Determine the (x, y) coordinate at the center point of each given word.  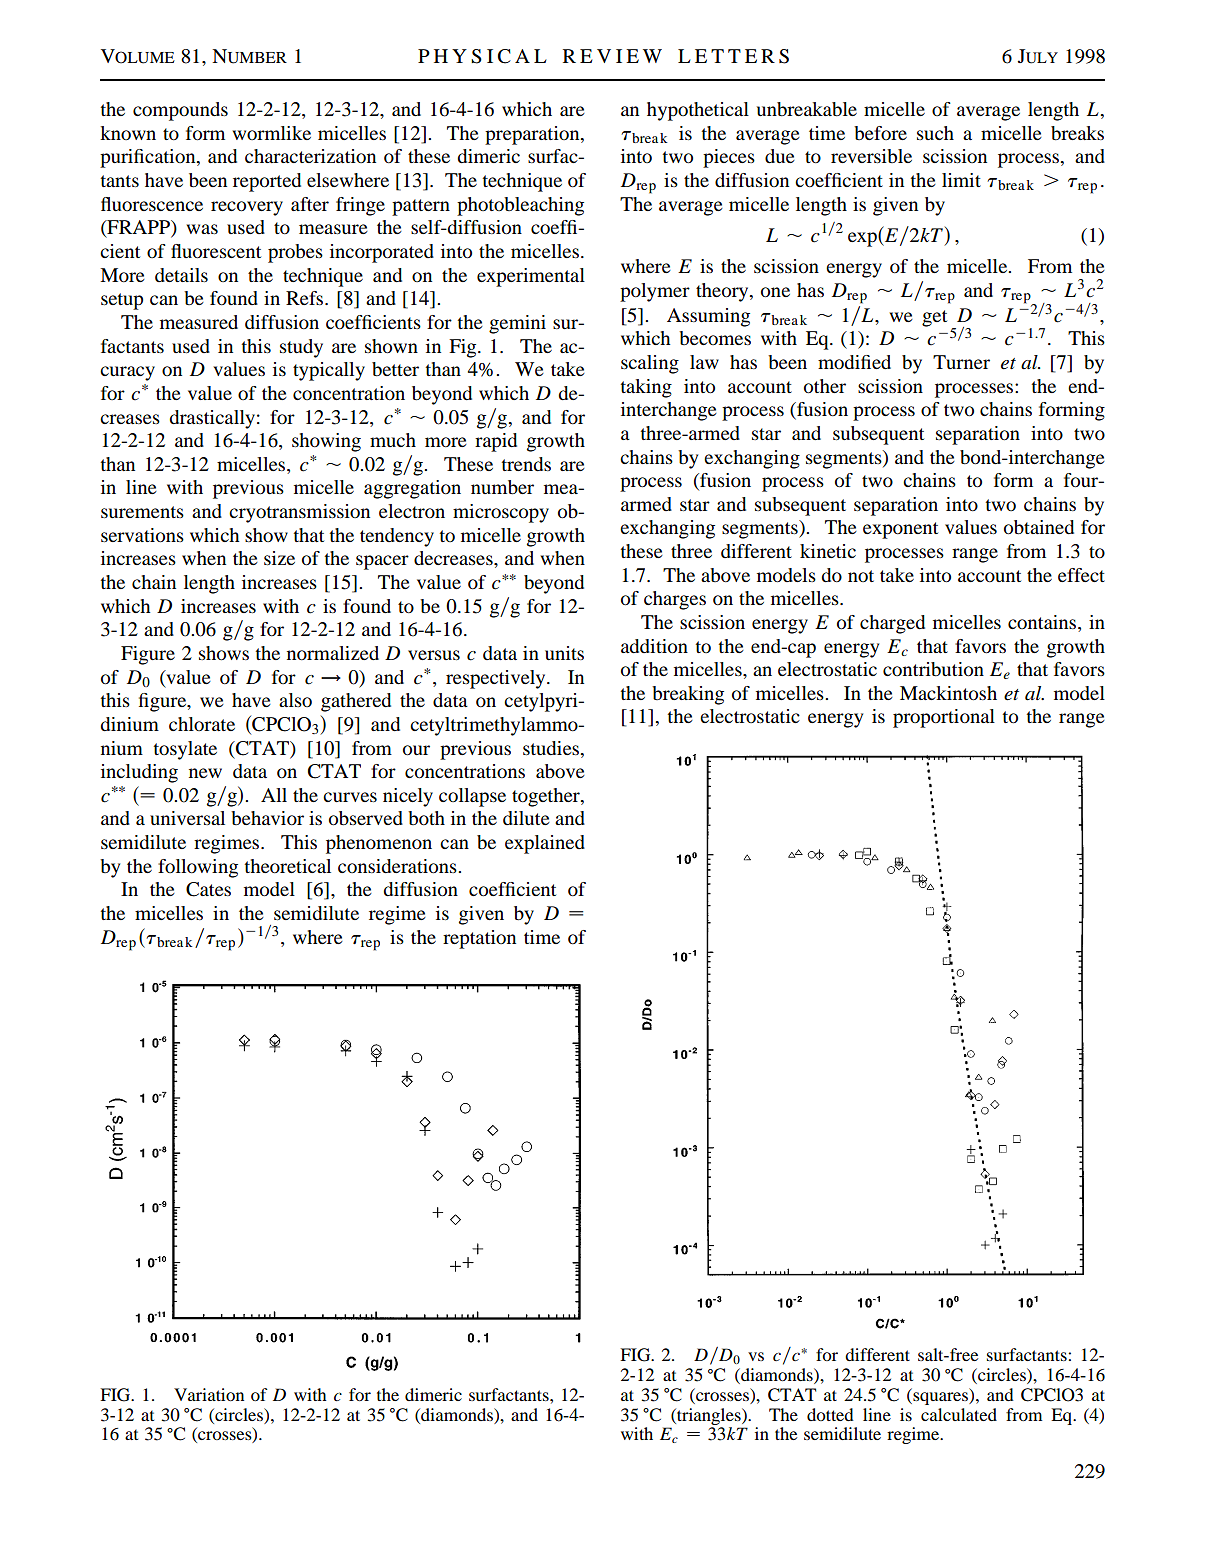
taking (646, 388)
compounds (180, 111)
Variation (209, 1394)
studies (552, 748)
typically (329, 371)
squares (941, 1398)
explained (545, 844)
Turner (961, 362)
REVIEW (612, 56)
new (205, 773)
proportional (944, 718)
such (935, 133)
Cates (208, 889)
